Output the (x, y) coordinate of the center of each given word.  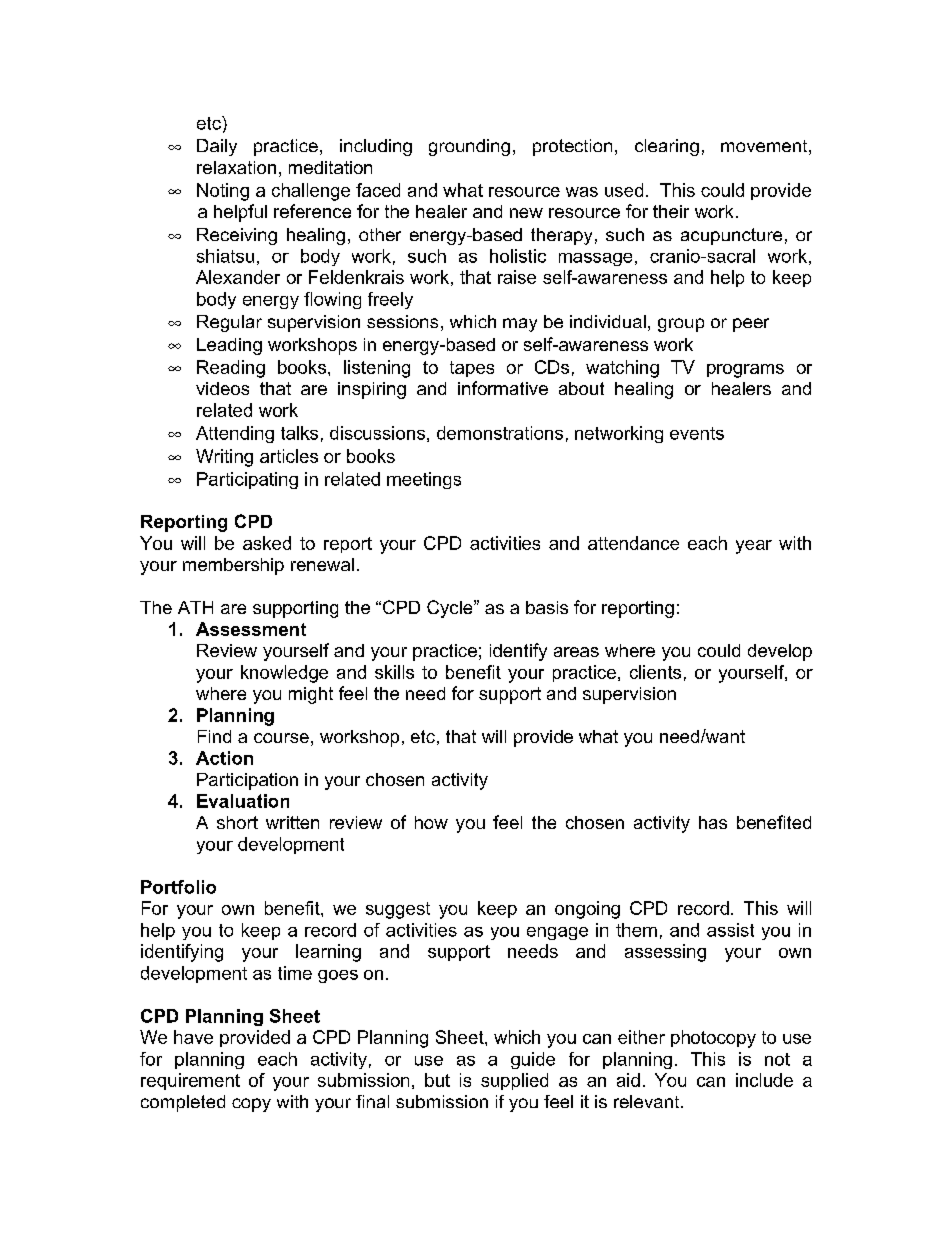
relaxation (236, 167)
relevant (648, 1101)
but (437, 1080)
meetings (424, 480)
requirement (190, 1081)
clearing (667, 147)
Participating (247, 480)
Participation (247, 781)
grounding (469, 147)
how (431, 822)
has (713, 822)
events (697, 433)
